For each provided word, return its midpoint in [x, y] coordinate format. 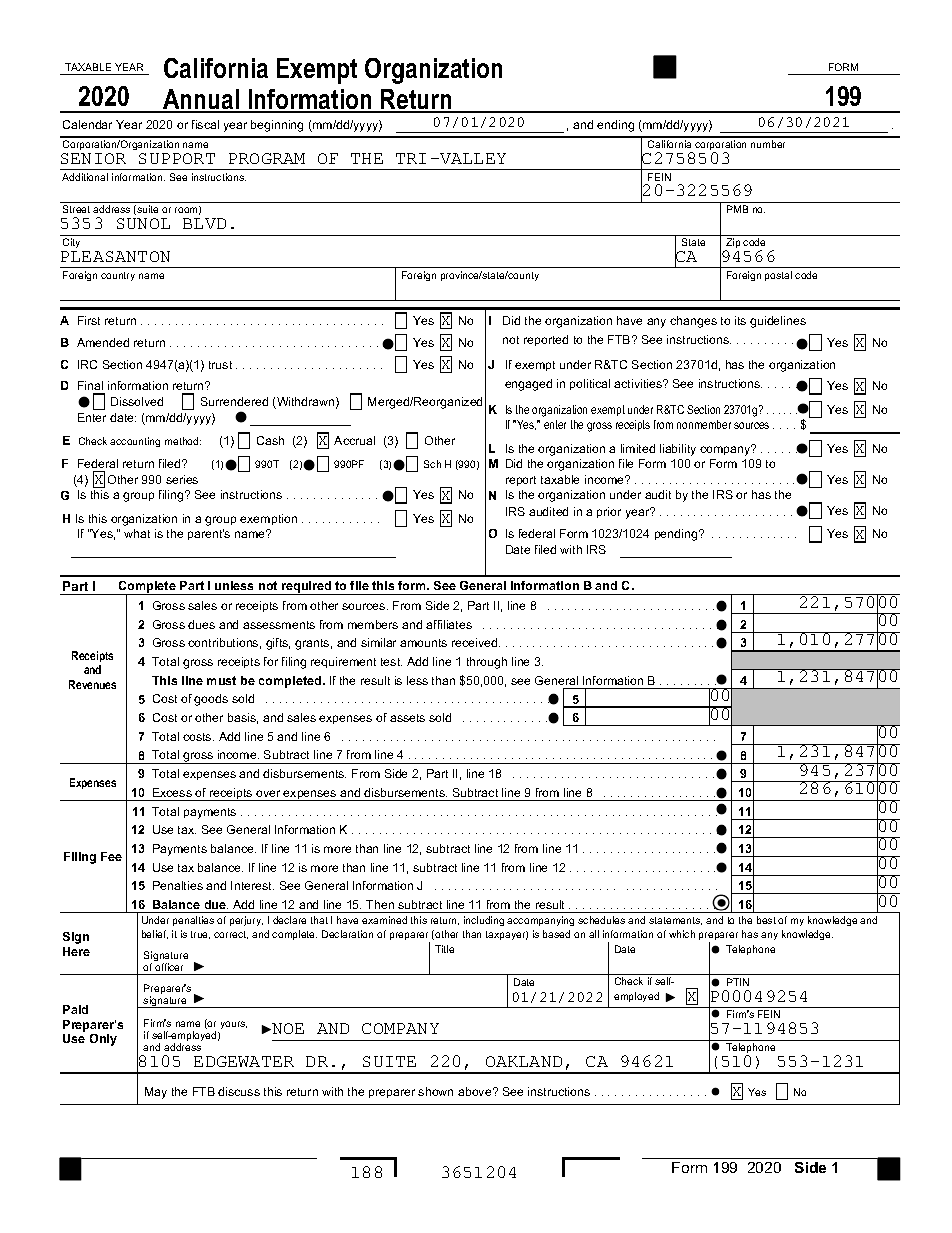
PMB [737, 209]
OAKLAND [524, 1061]
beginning [277, 126]
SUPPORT [177, 158]
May [156, 1093]
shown [435, 1091]
